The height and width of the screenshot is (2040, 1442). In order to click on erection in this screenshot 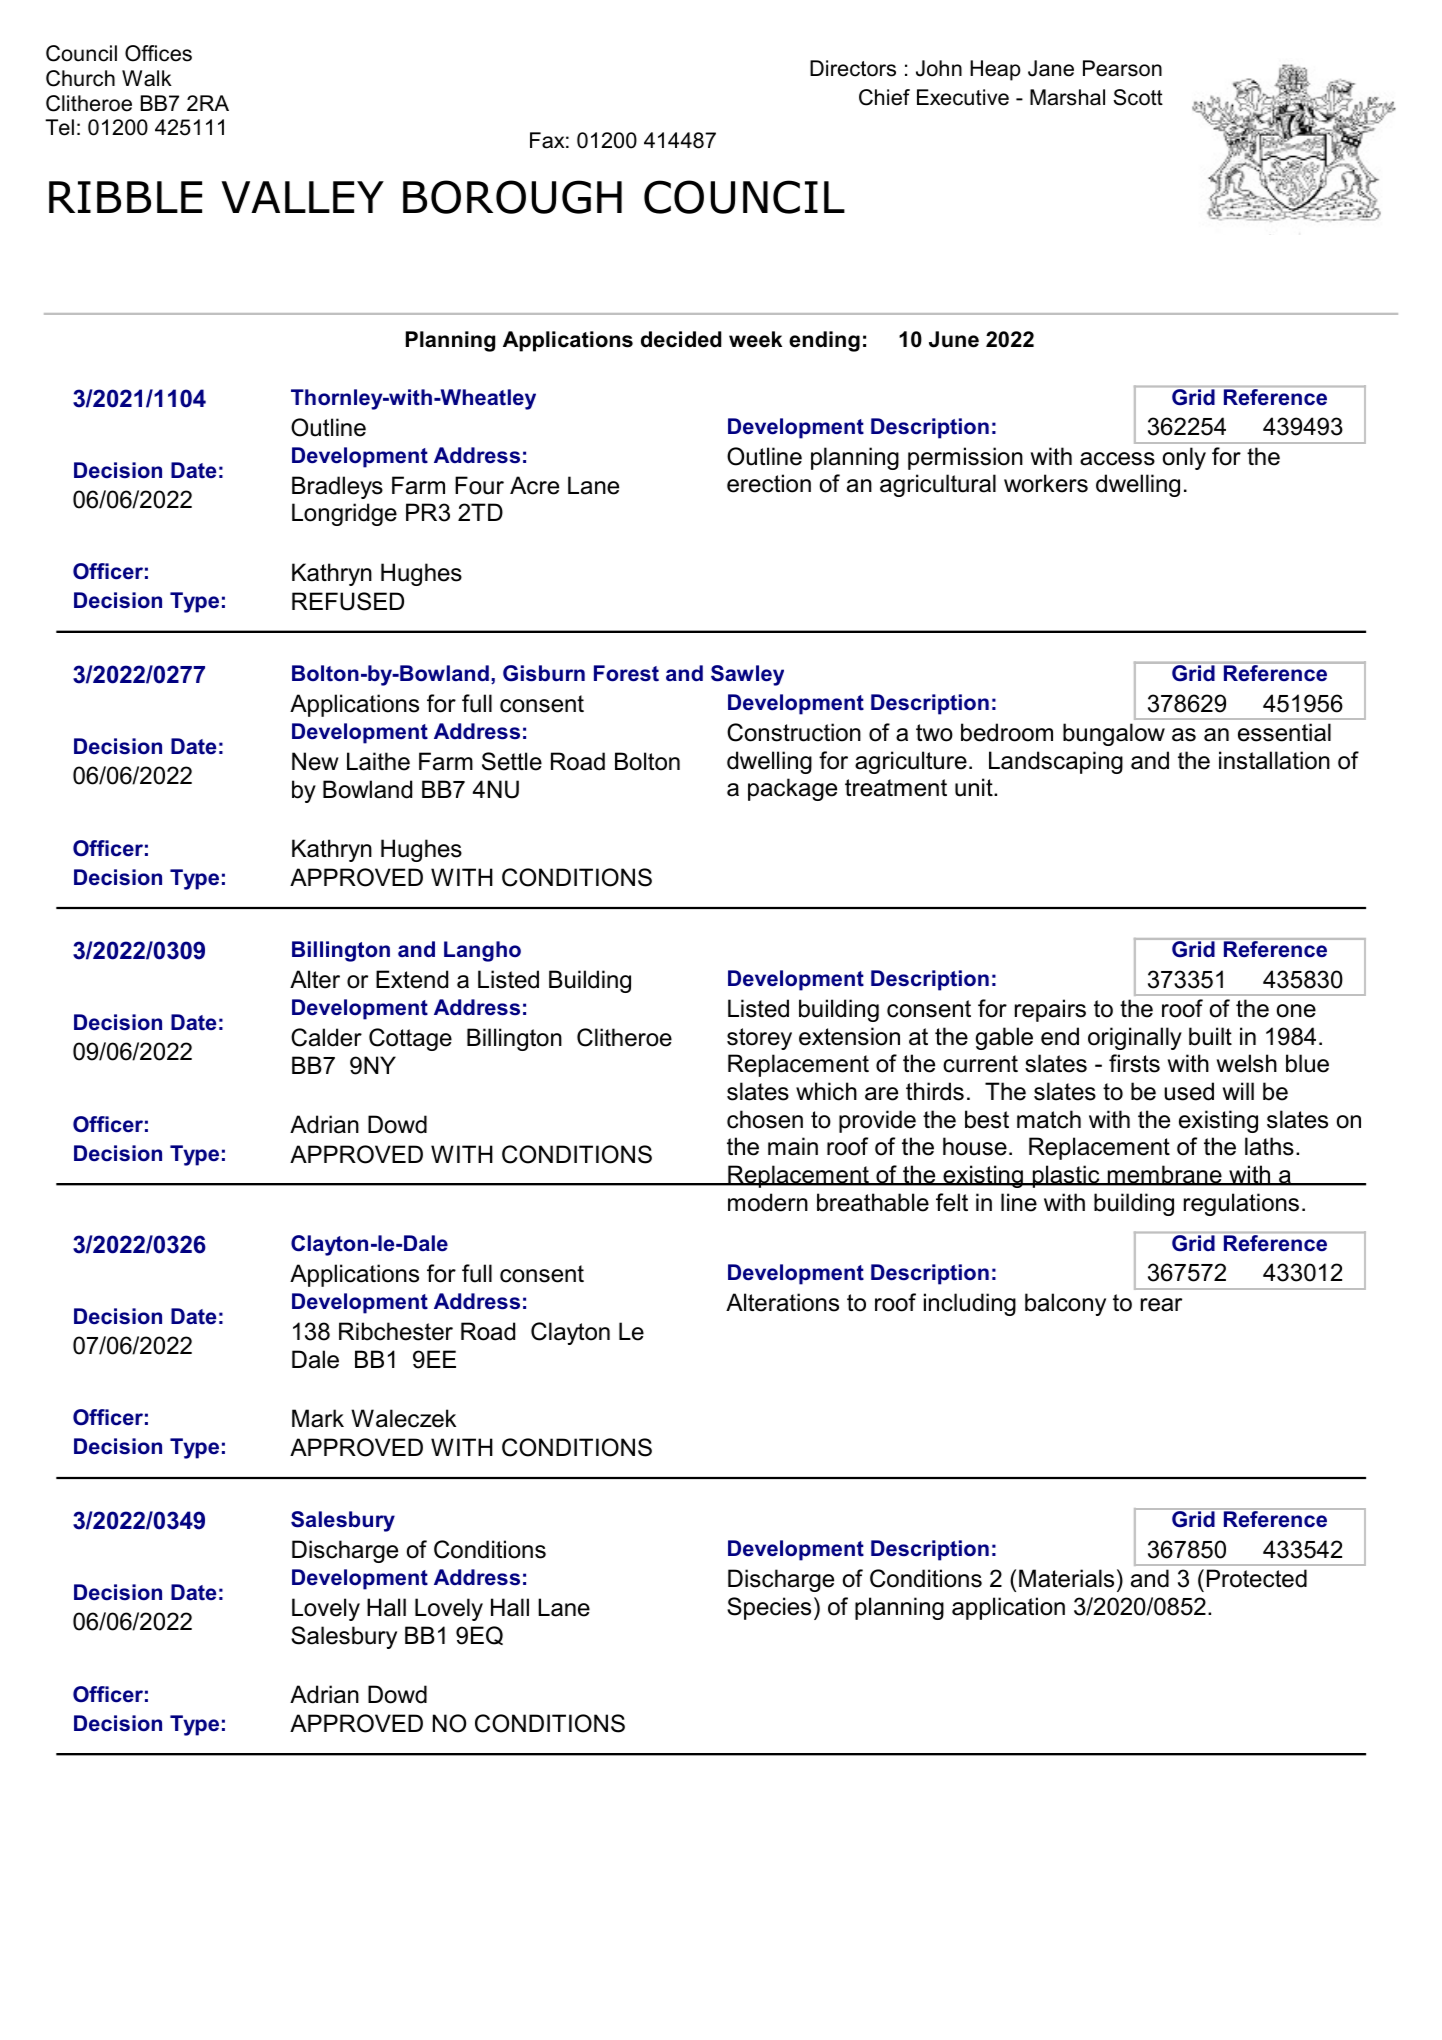, I will do `click(769, 483)`.
